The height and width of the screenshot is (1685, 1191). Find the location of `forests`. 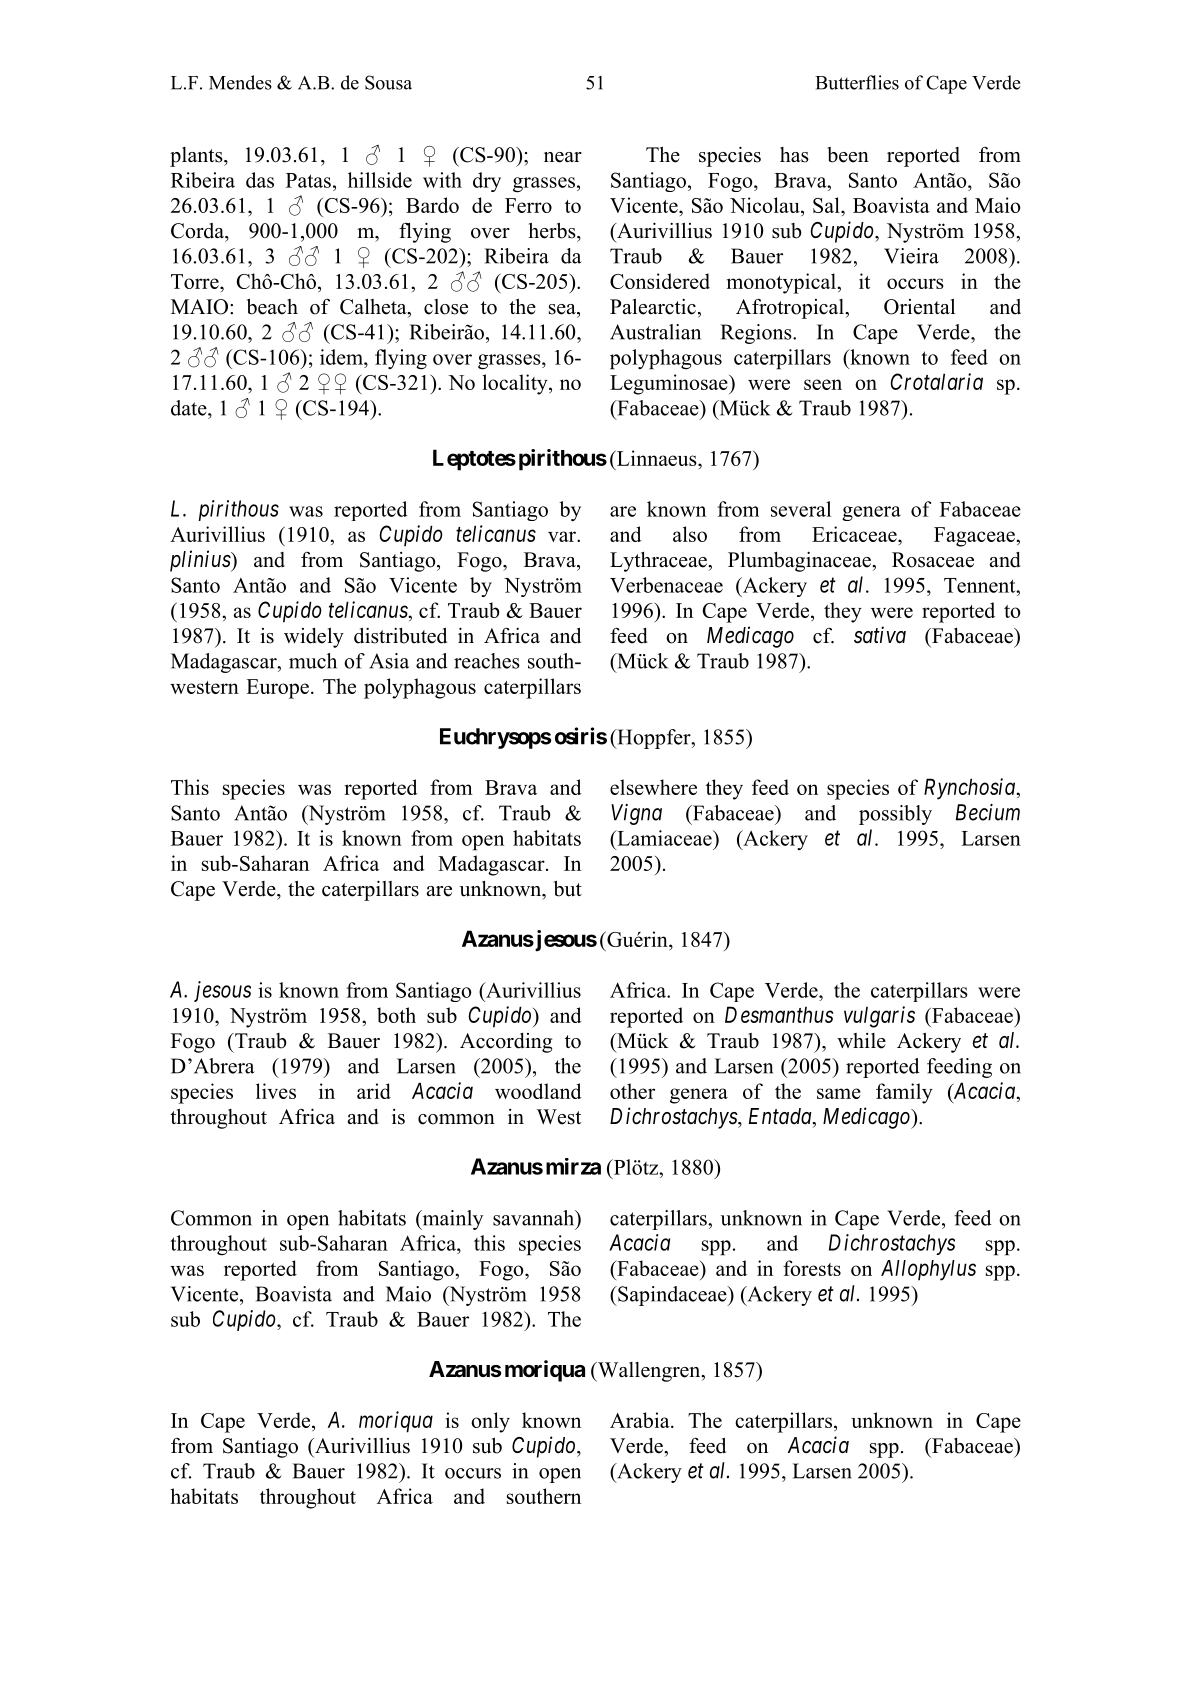

forests is located at coordinates (812, 1268).
